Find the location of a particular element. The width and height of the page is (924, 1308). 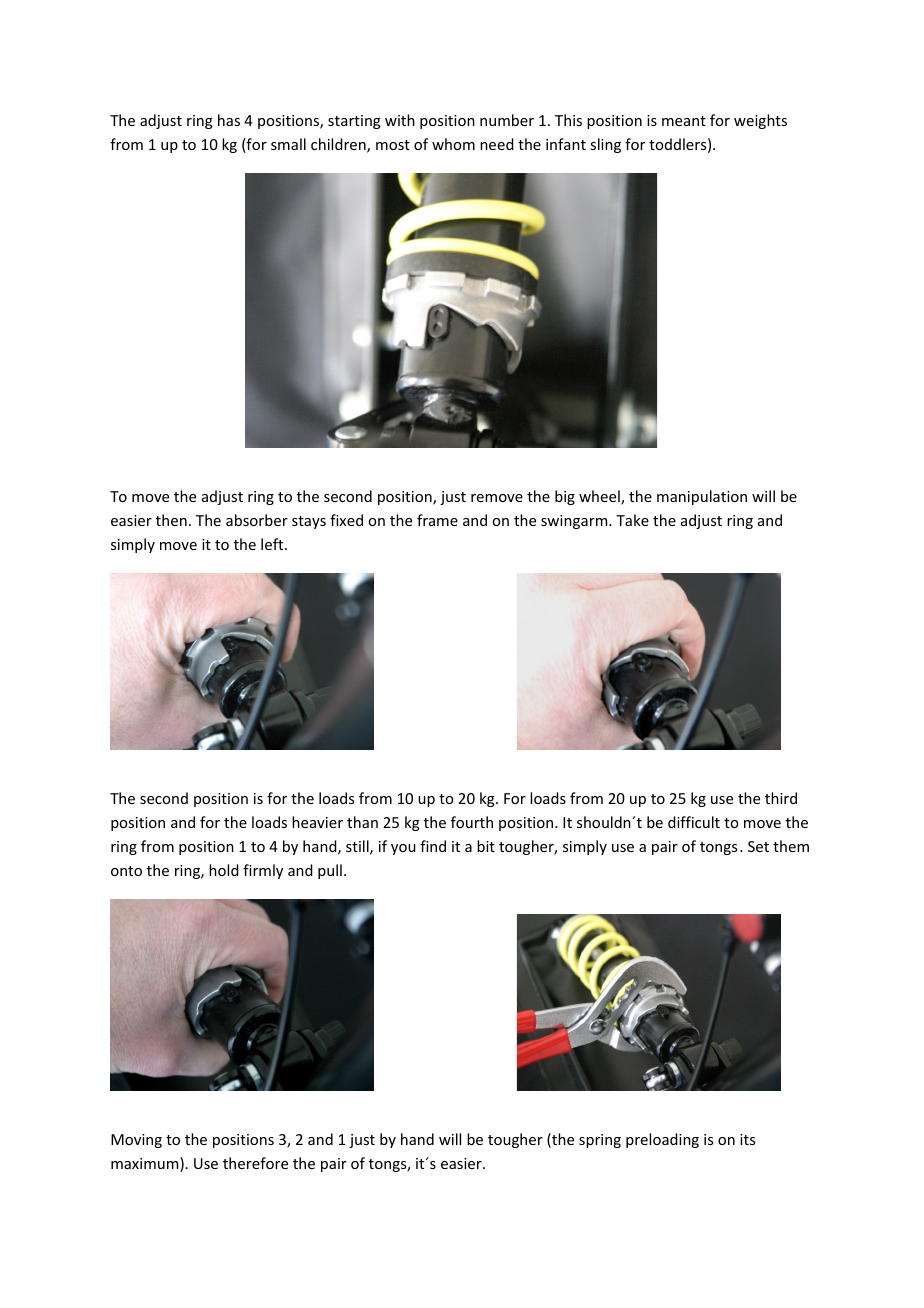

manipulation is located at coordinates (702, 497).
